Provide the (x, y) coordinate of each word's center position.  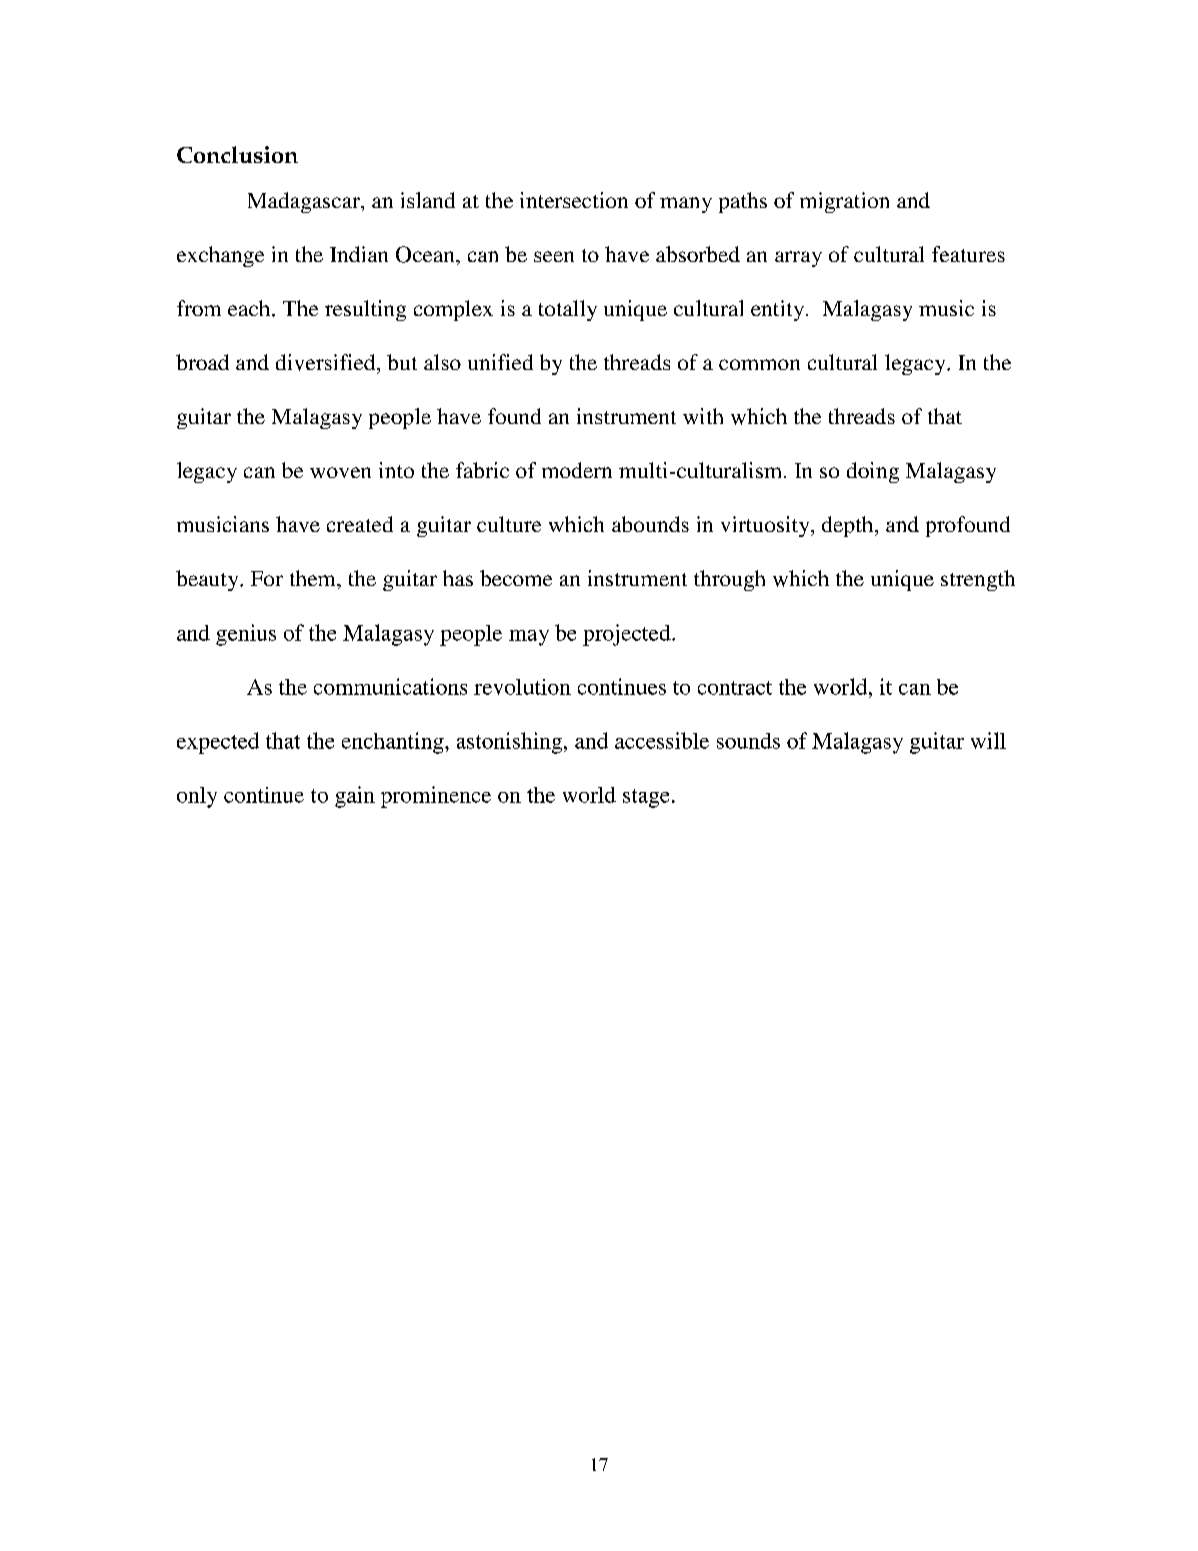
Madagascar (305, 202)
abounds (650, 524)
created (360, 524)
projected (628, 635)
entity (779, 310)
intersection (574, 200)
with (703, 416)
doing (873, 472)
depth (849, 526)
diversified (327, 362)
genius (246, 635)
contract (735, 688)
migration (844, 202)
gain (355, 797)
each (250, 308)
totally (568, 310)
